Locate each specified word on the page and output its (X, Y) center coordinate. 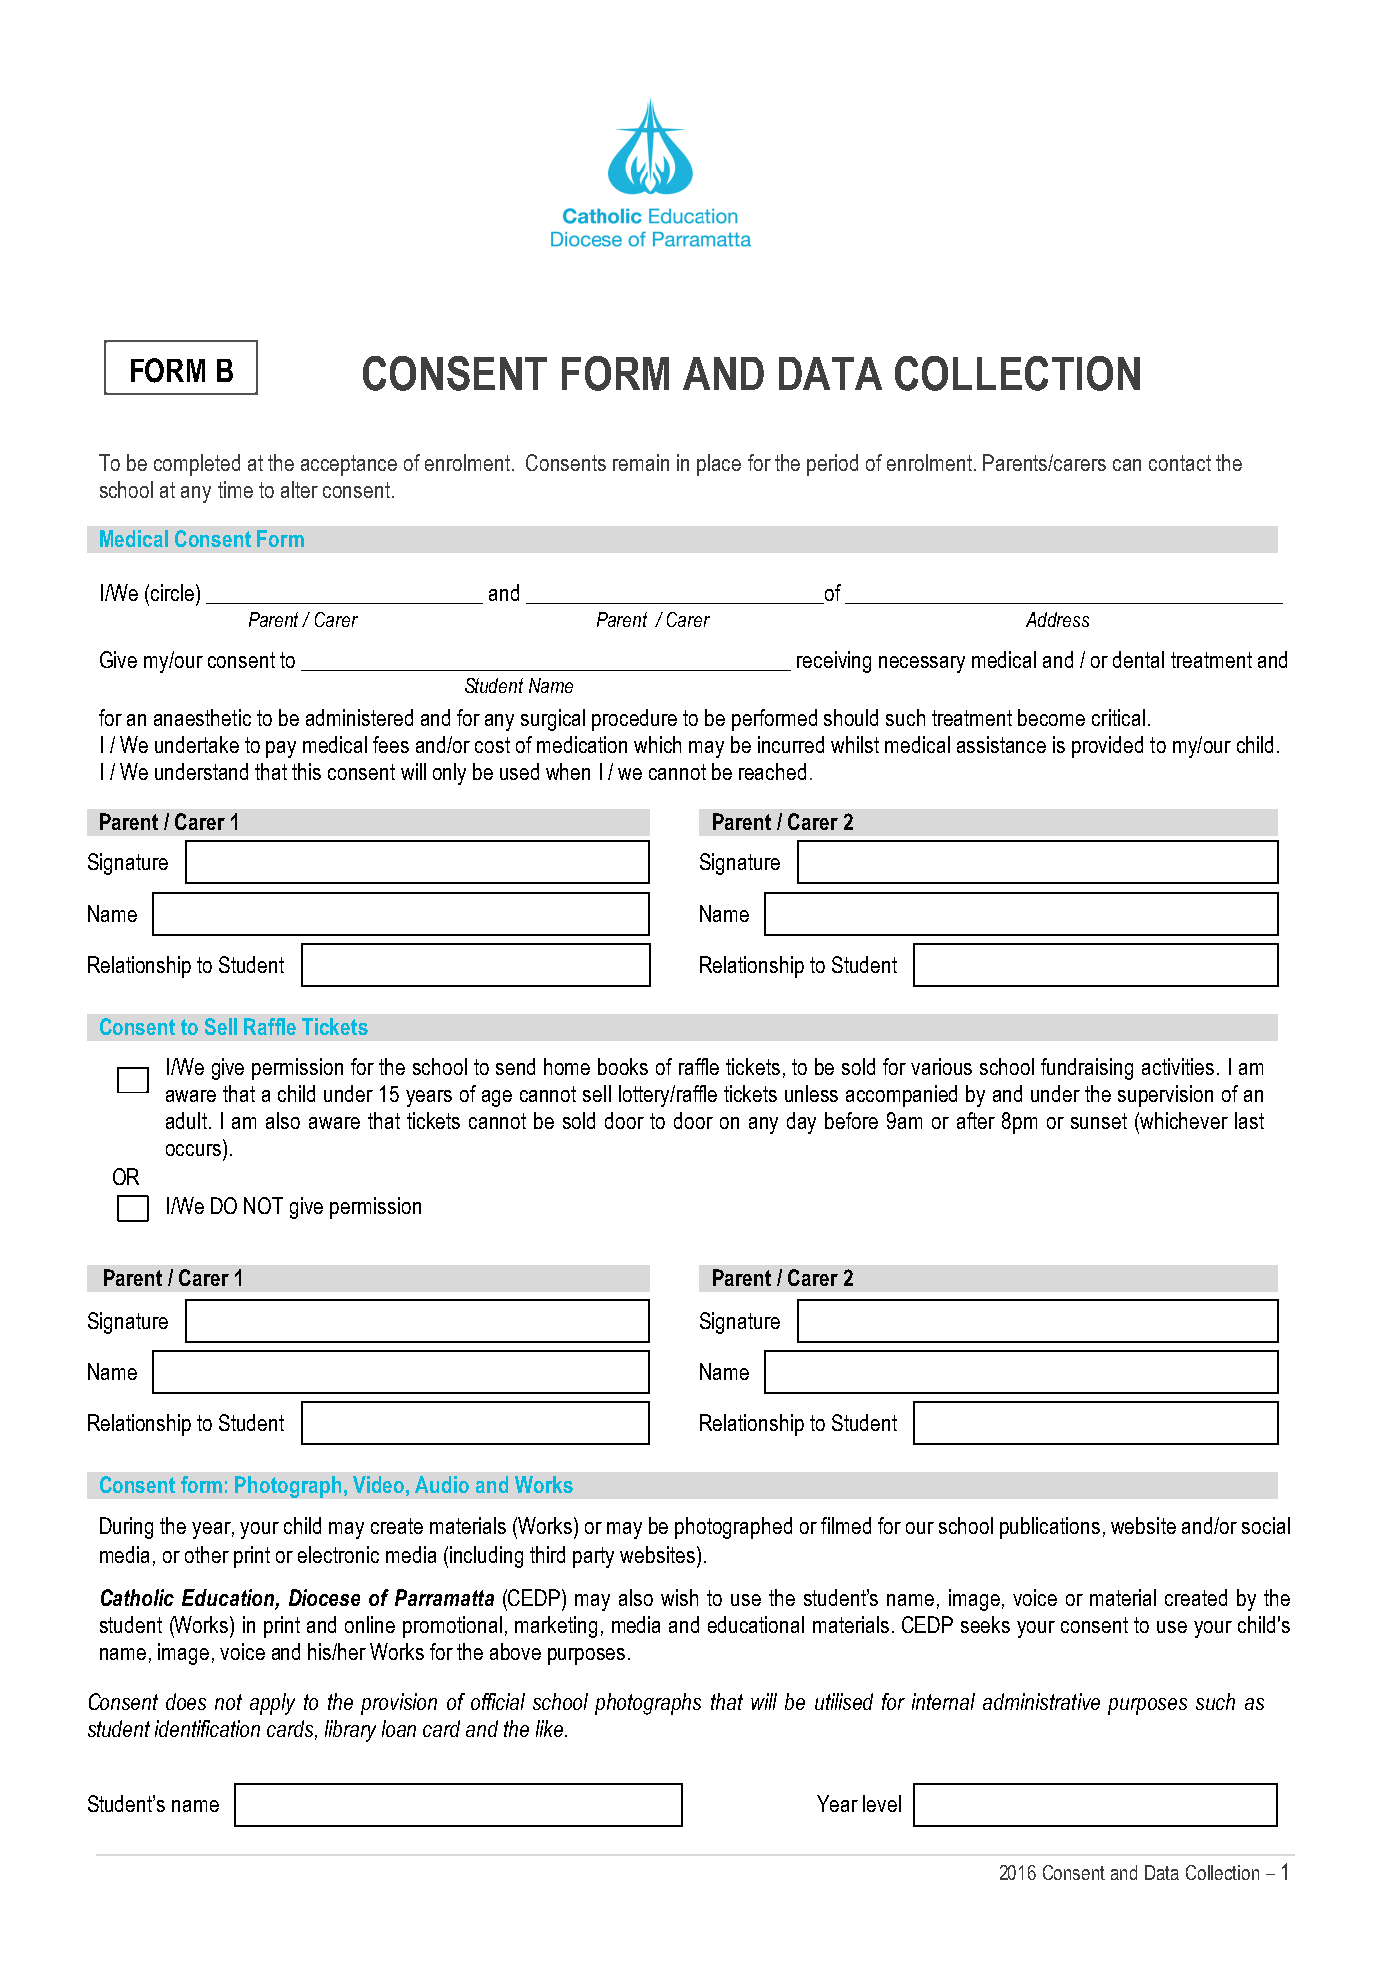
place (719, 465)
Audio (442, 1484)
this (306, 771)
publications (1050, 1528)
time (235, 489)
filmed (846, 1525)
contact (1180, 463)
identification (207, 1728)
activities (1178, 1066)
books (623, 1066)
